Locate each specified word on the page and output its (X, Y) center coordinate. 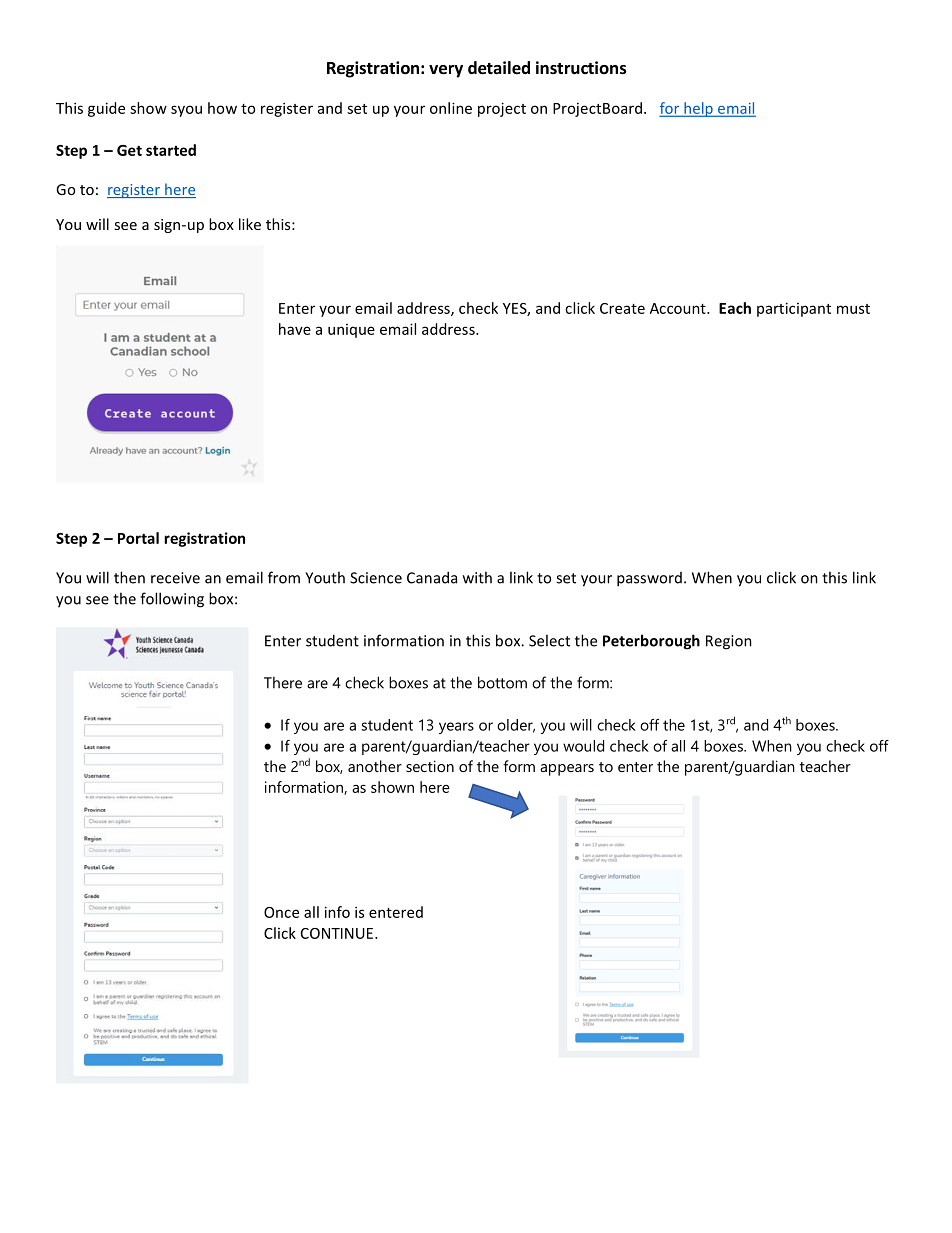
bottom (502, 682)
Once (281, 912)
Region (729, 642)
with (477, 577)
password (649, 579)
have (295, 329)
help (698, 109)
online (451, 108)
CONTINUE (338, 933)
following (172, 600)
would (583, 746)
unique (351, 331)
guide (106, 109)
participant (794, 309)
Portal (138, 538)
